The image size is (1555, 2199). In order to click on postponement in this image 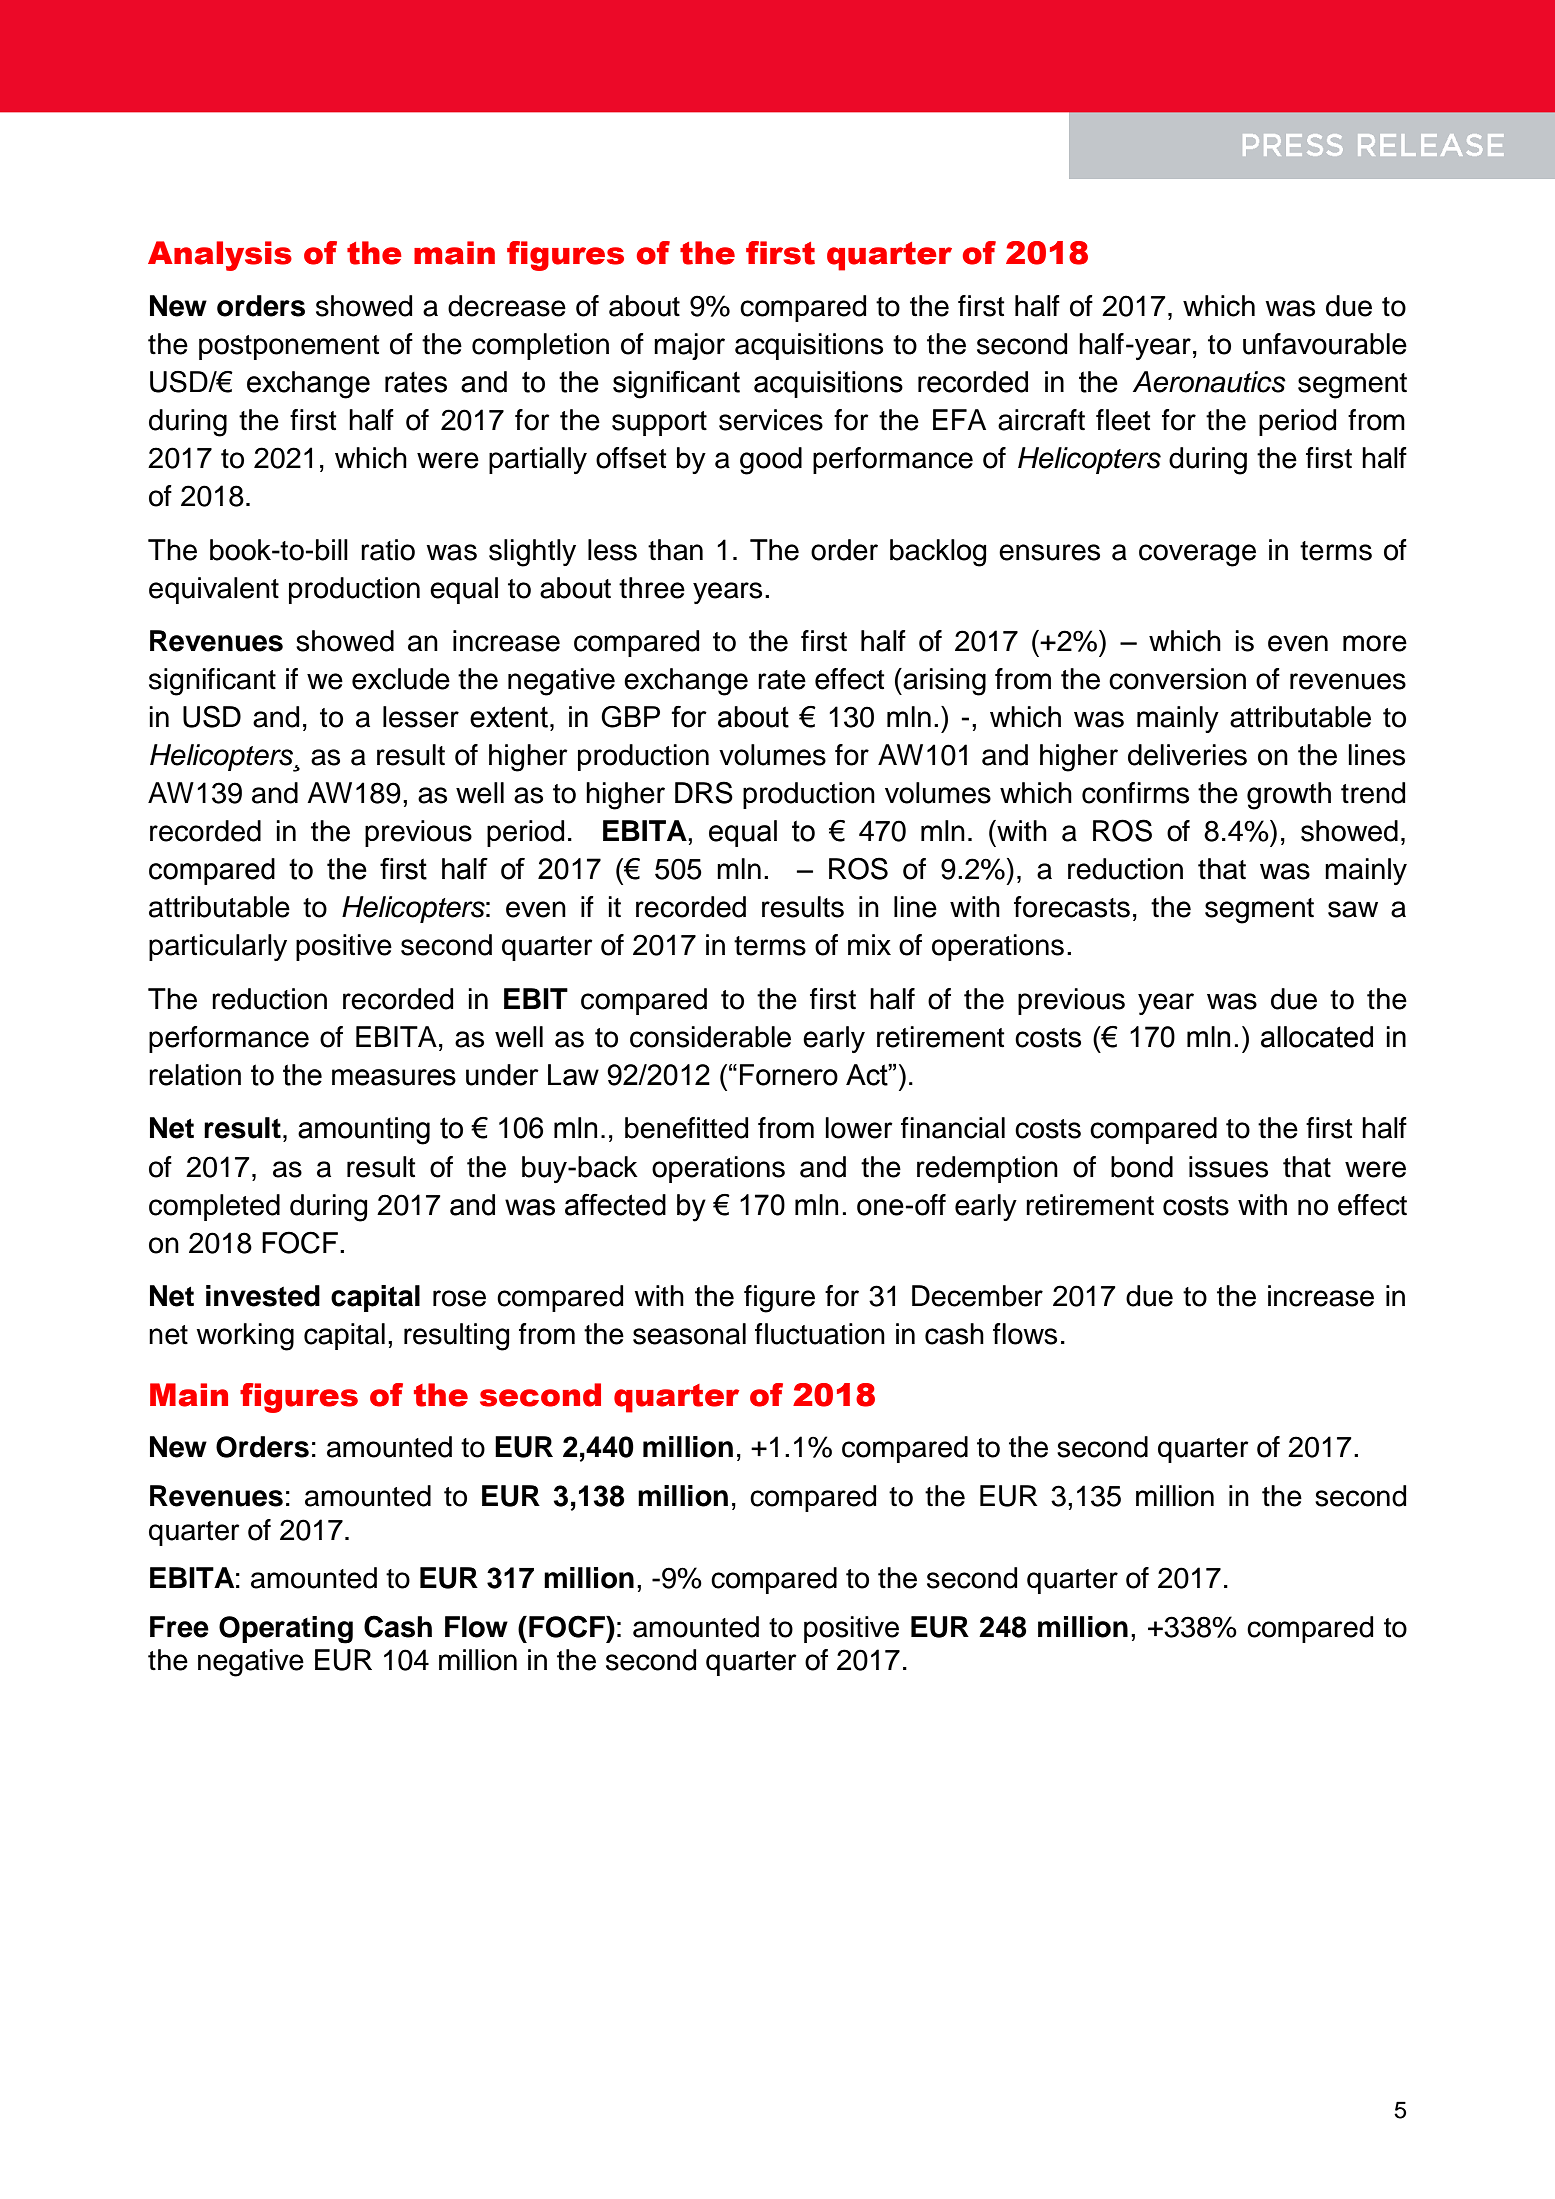, I will do `click(289, 347)`.
